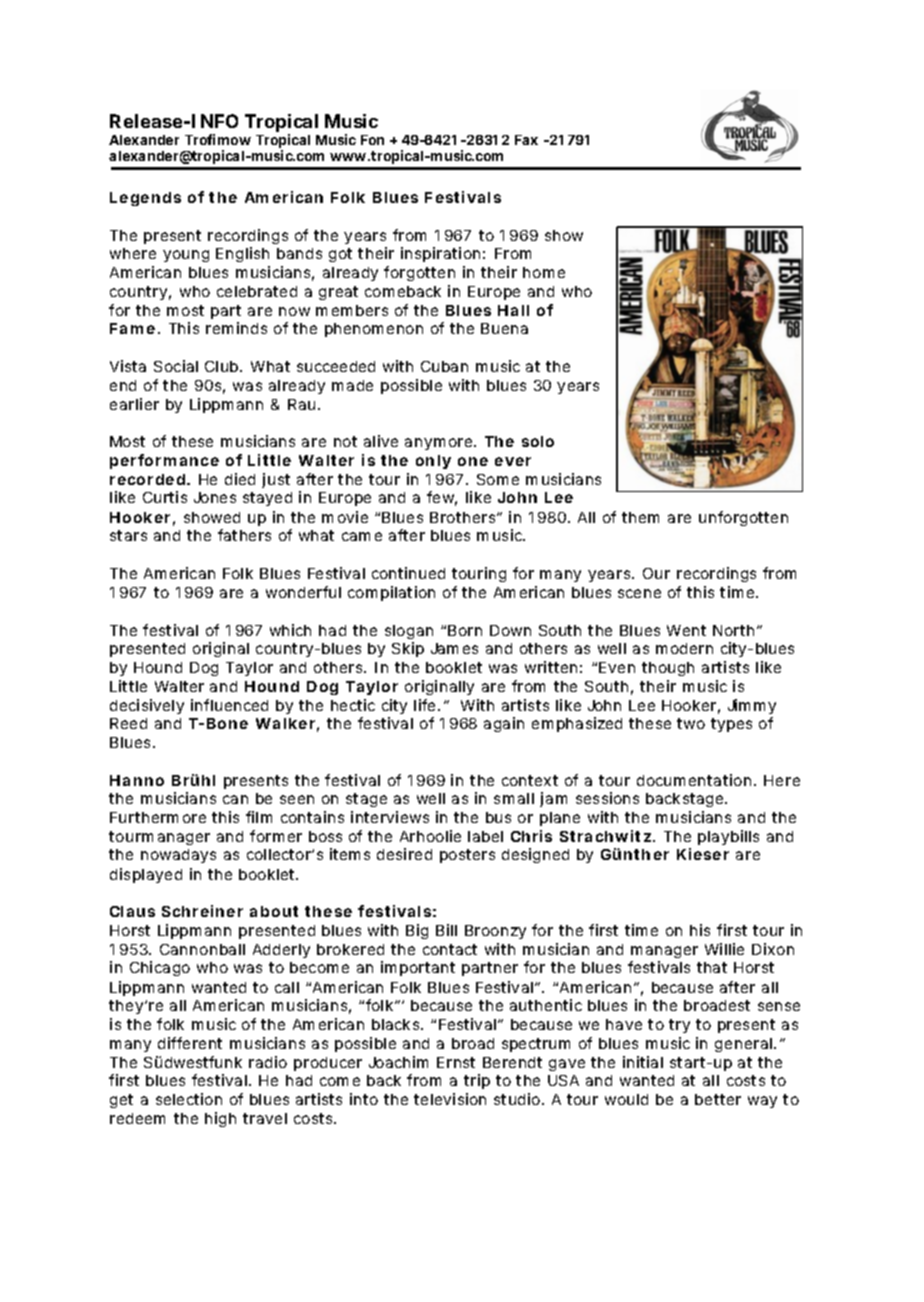  What do you see at coordinates (426, 705) in the screenshot?
I see `life` at bounding box center [426, 705].
